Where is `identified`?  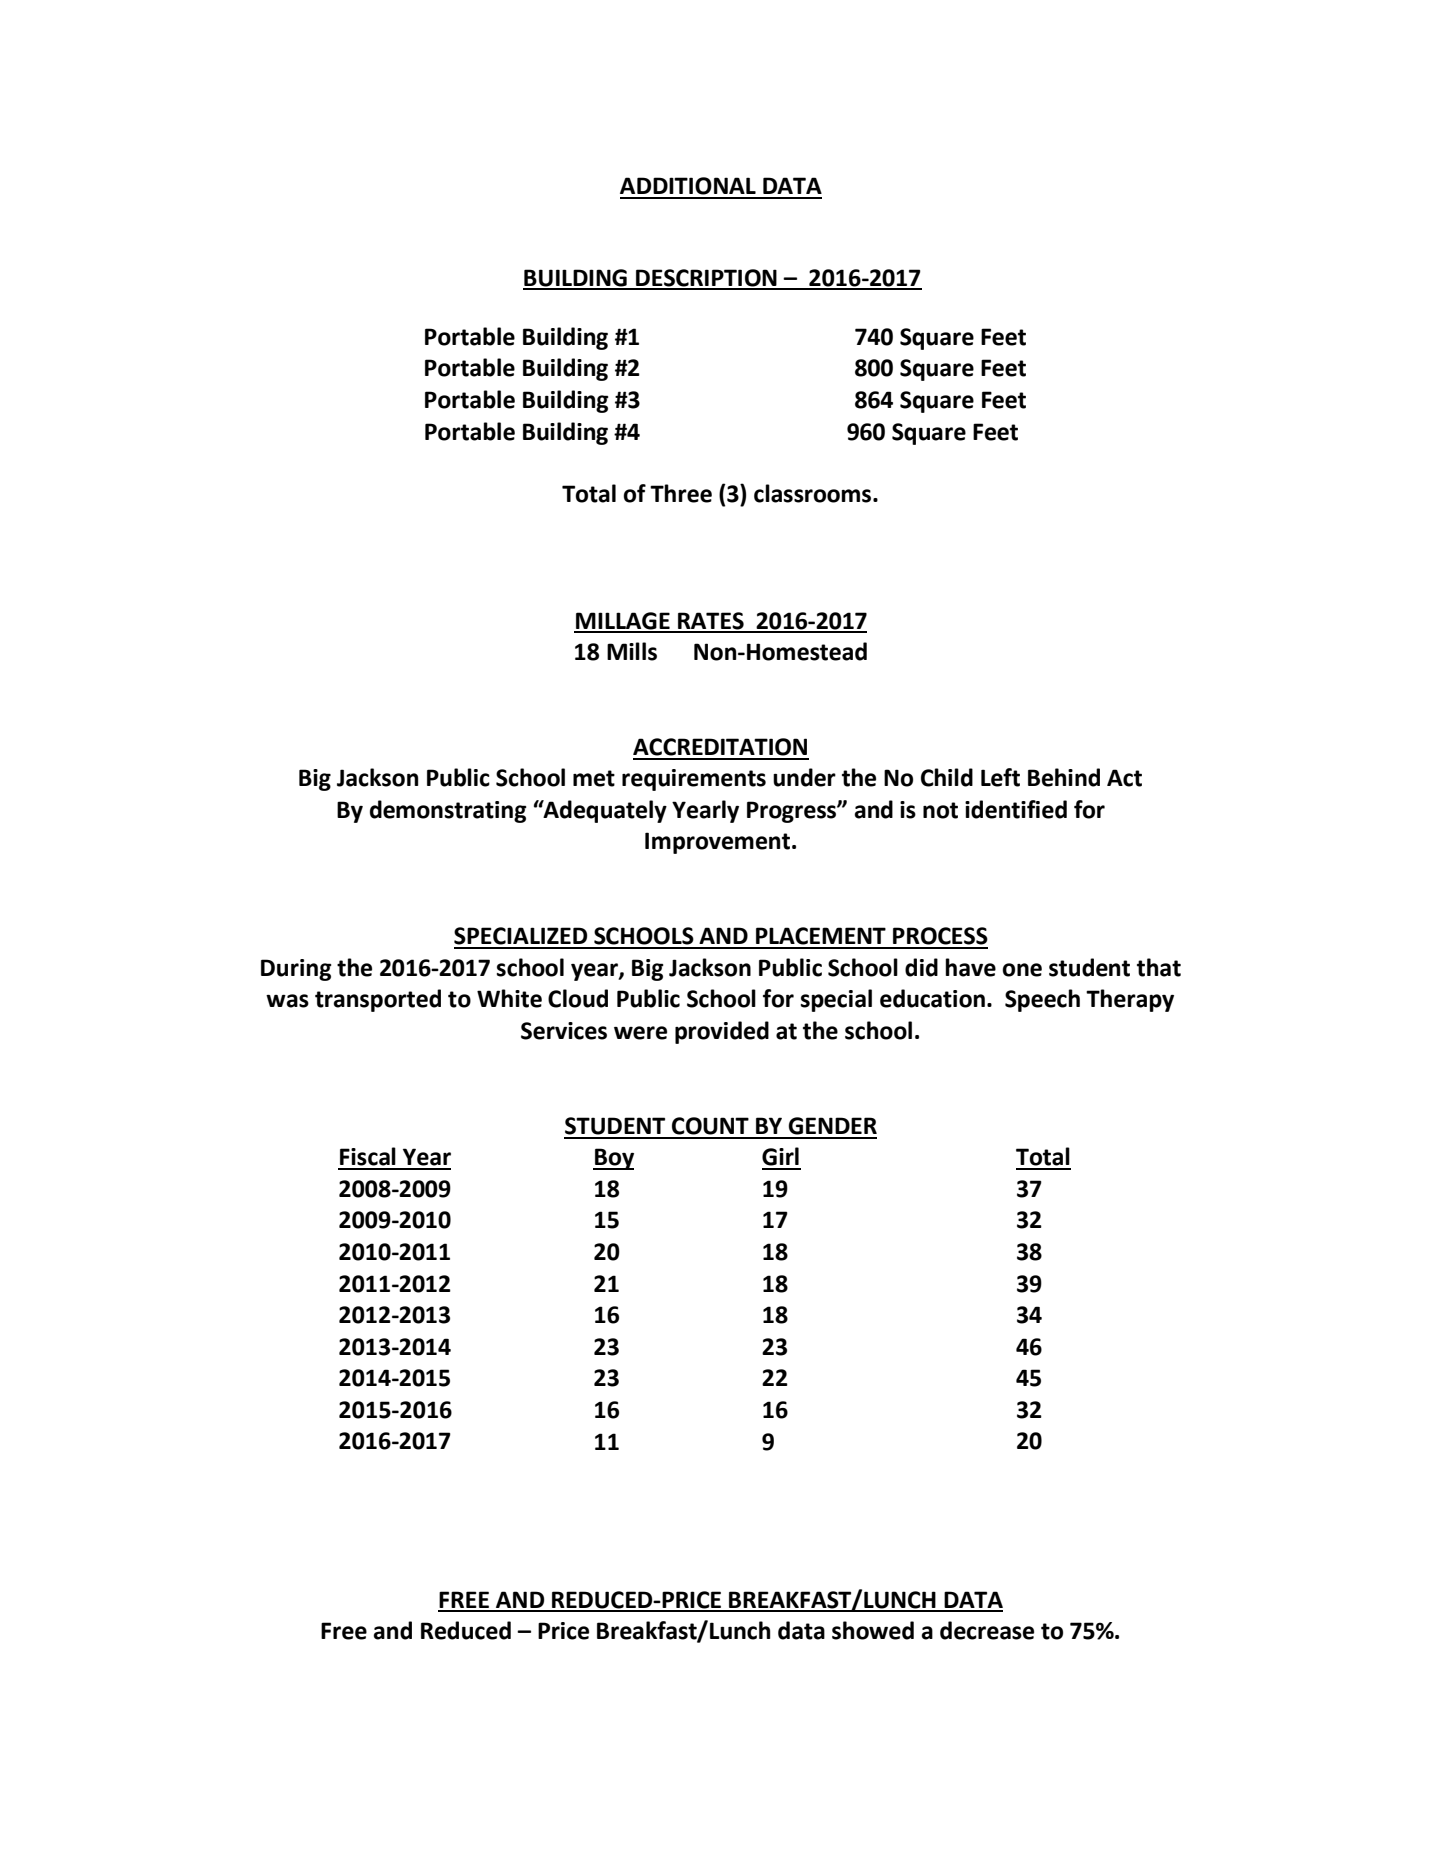 identified is located at coordinates (1016, 809).
